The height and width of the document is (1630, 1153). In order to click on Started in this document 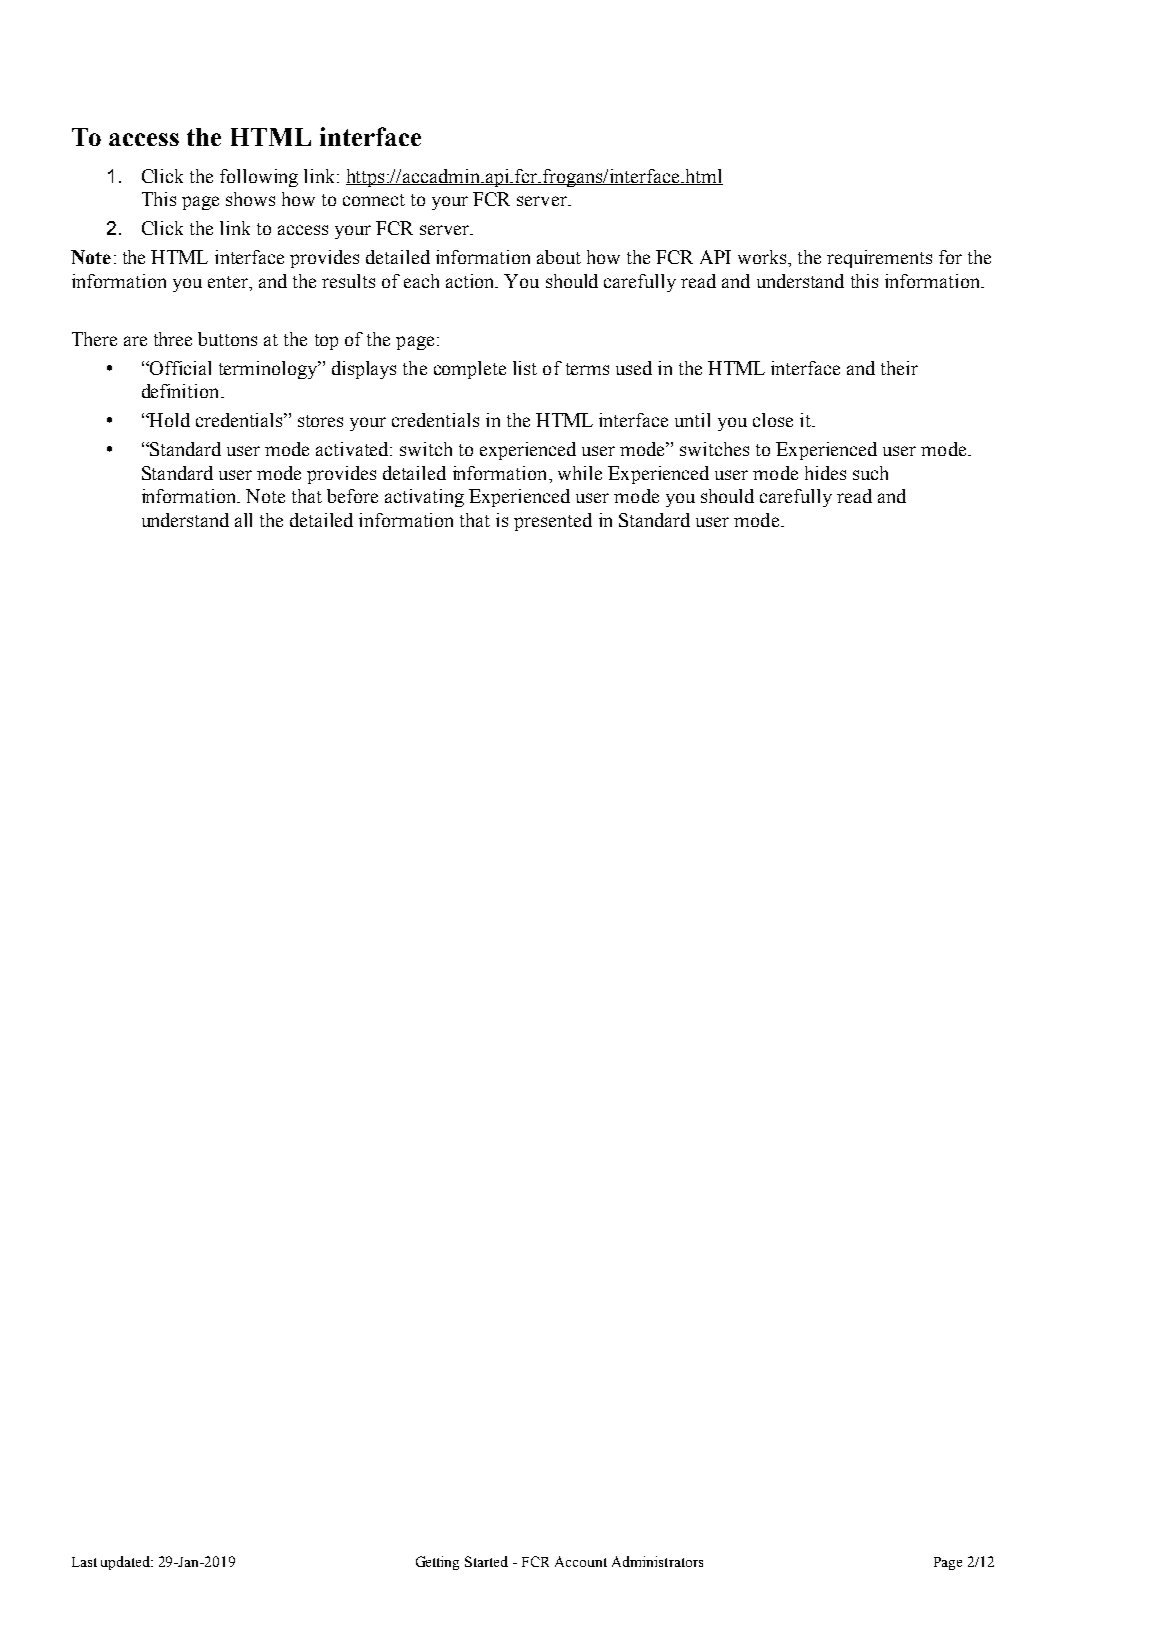, I will do `click(486, 1561)`.
